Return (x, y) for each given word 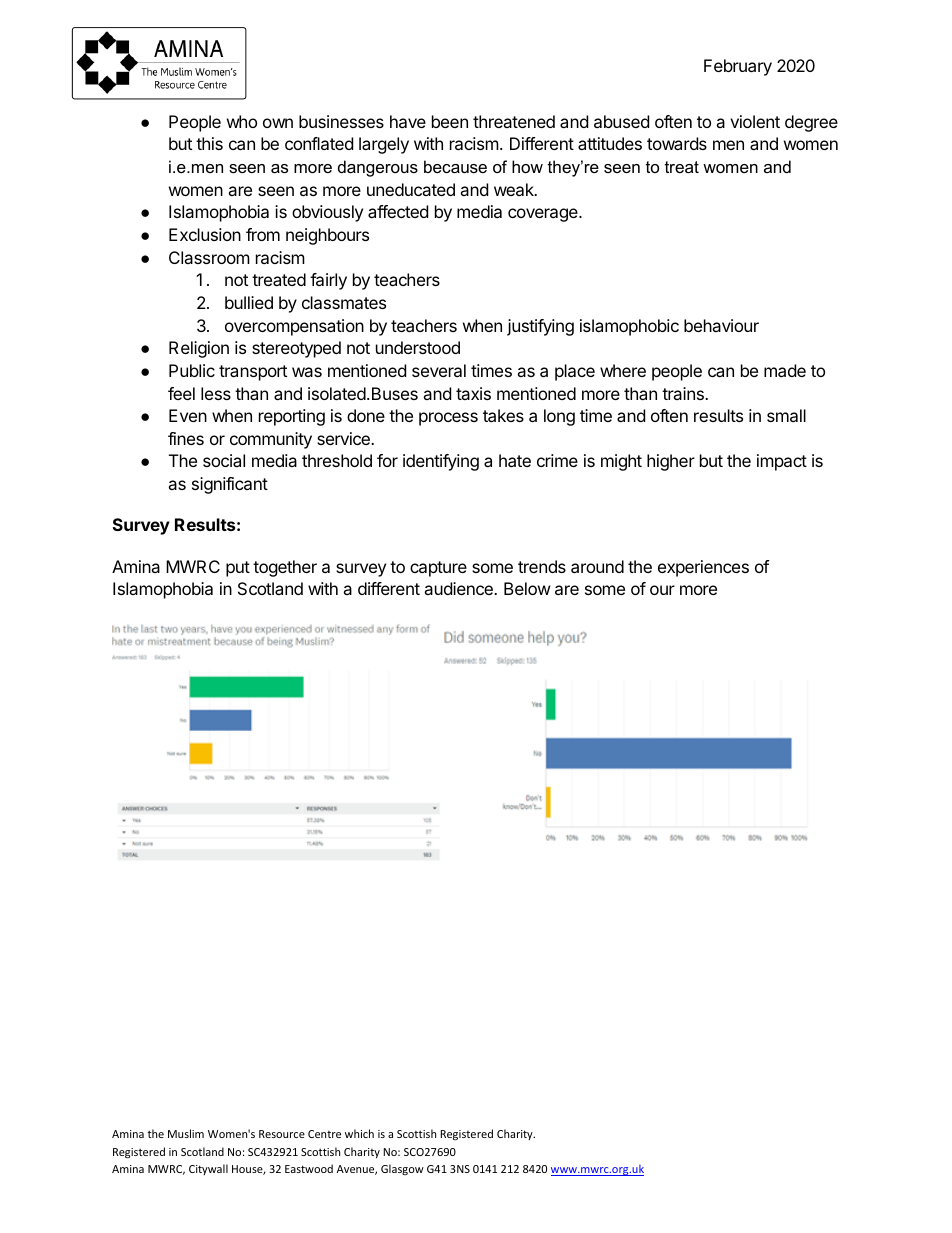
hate (515, 460)
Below (527, 588)
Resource (282, 1134)
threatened (514, 121)
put (238, 569)
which (359, 1133)
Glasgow (402, 1169)
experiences (703, 568)
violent (755, 121)
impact (782, 462)
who (242, 121)
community (271, 440)
